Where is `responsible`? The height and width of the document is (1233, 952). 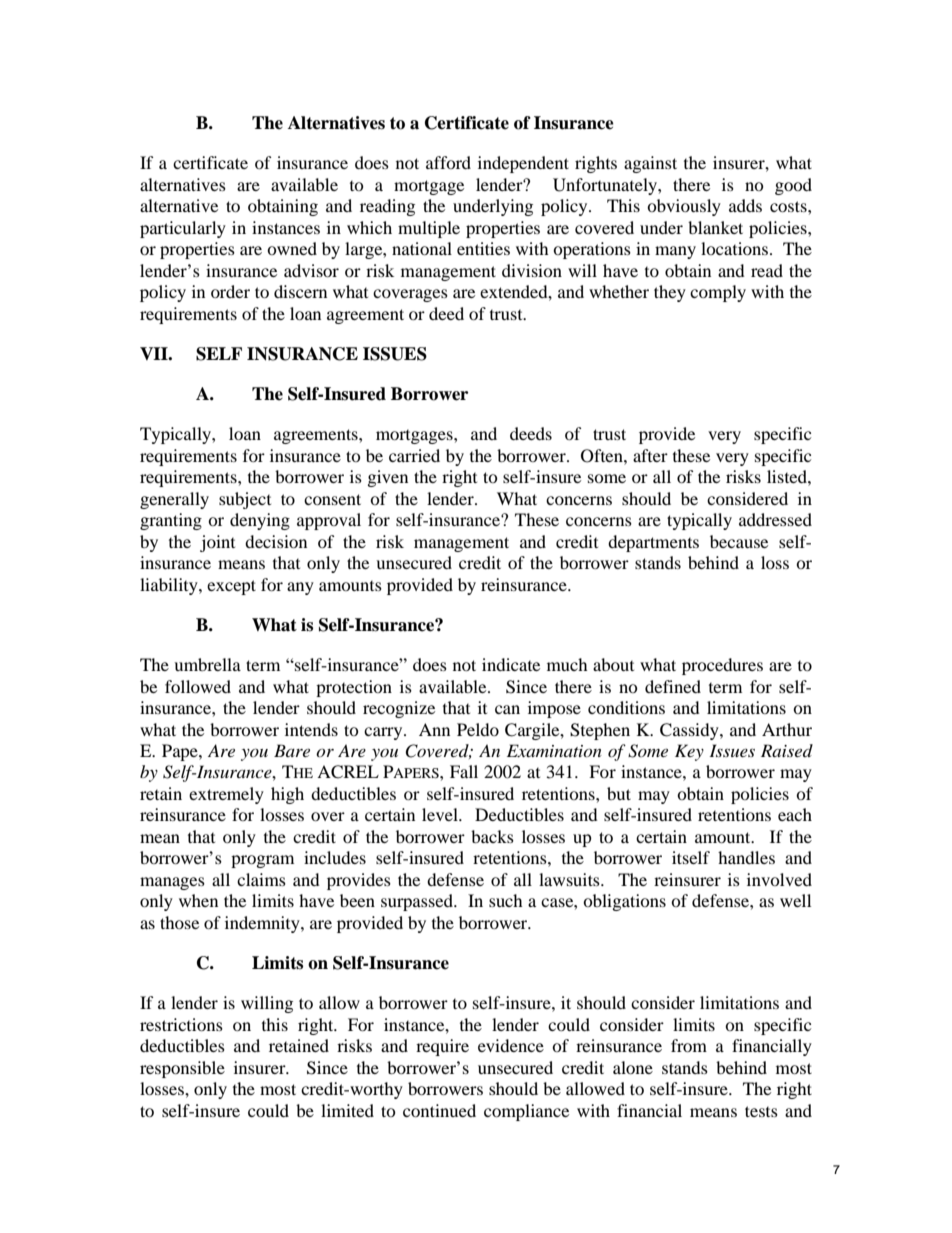 responsible is located at coordinates (182, 1069).
